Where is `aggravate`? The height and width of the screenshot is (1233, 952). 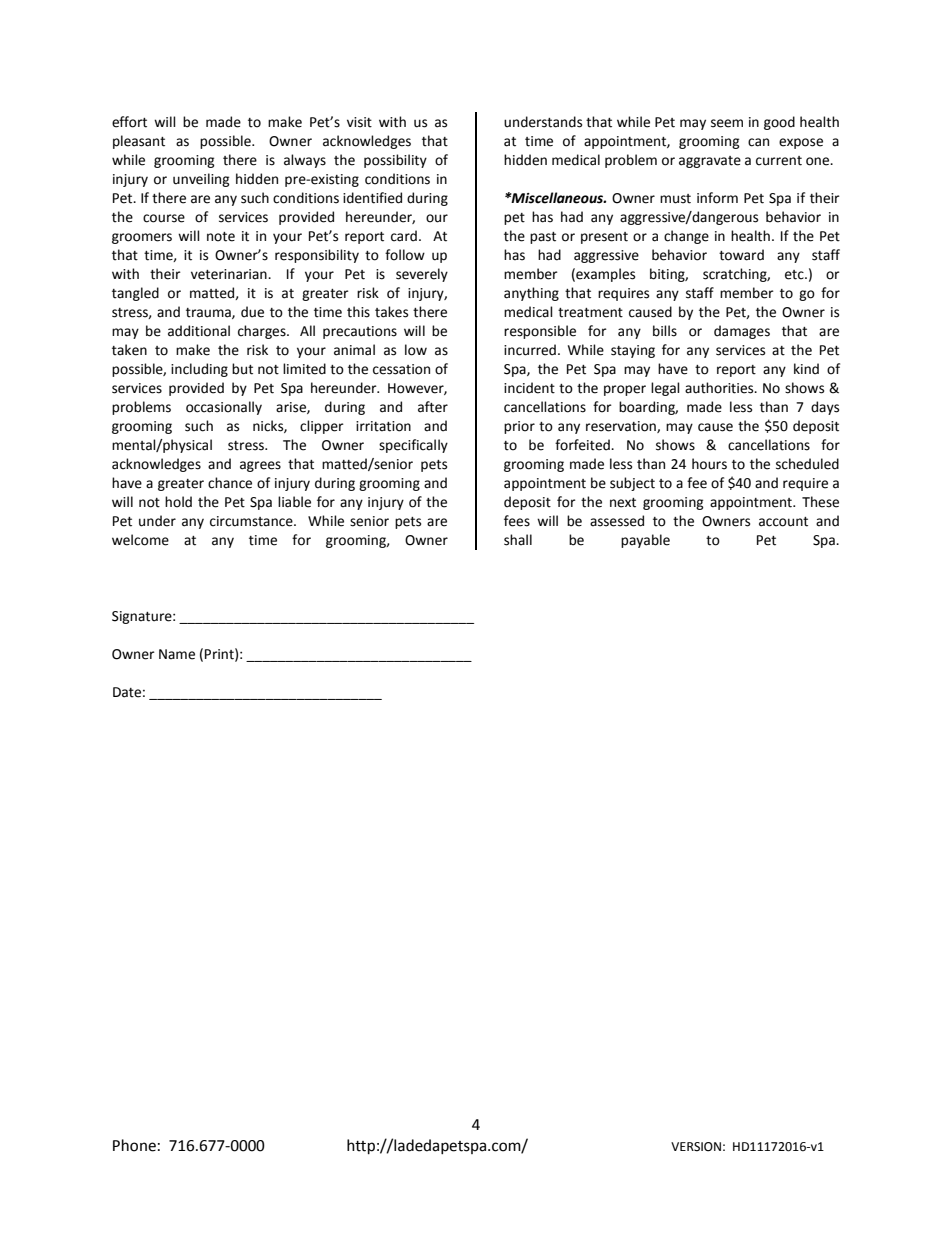
aggravate is located at coordinates (710, 162).
